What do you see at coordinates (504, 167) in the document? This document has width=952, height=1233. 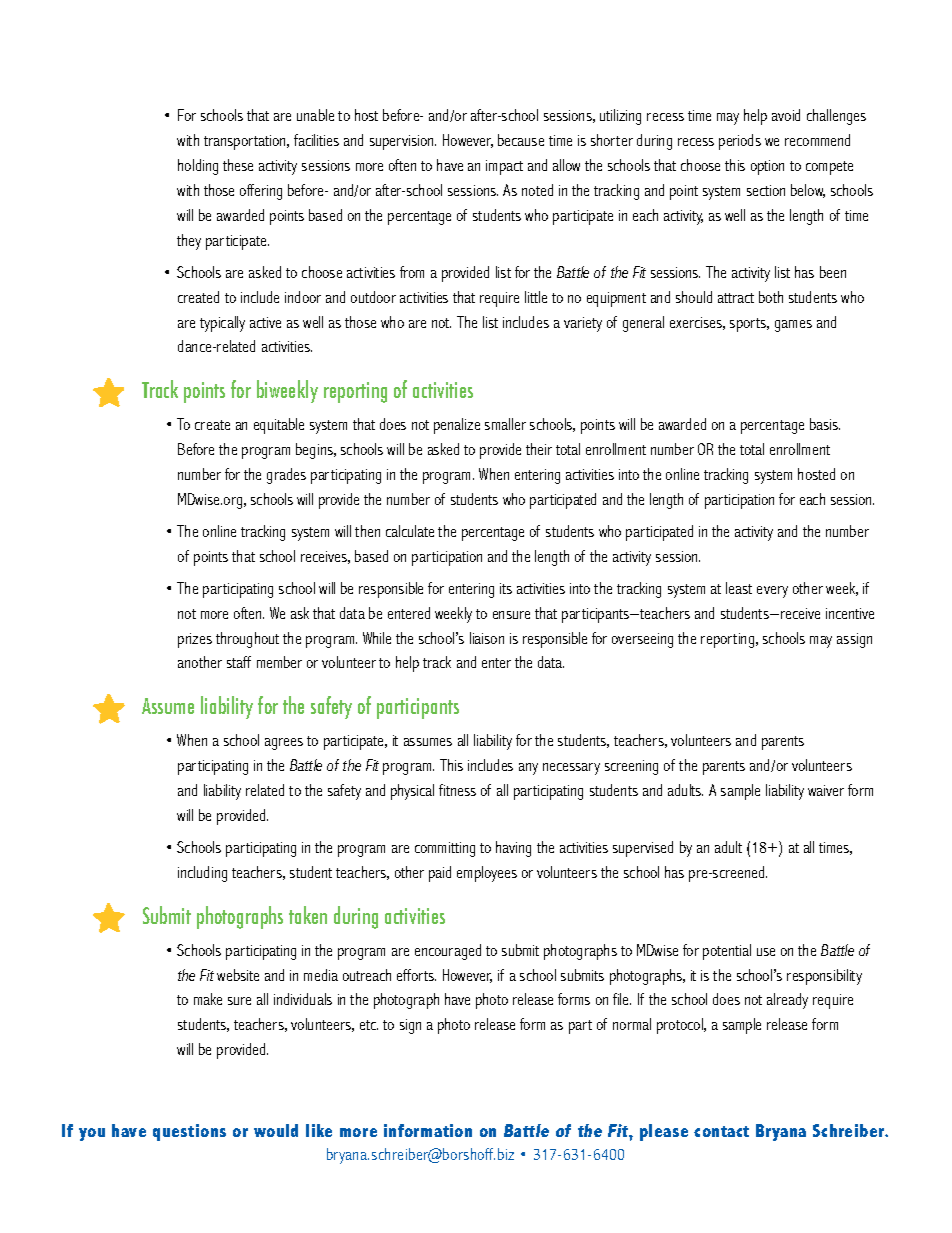 I see `impact` at bounding box center [504, 167].
